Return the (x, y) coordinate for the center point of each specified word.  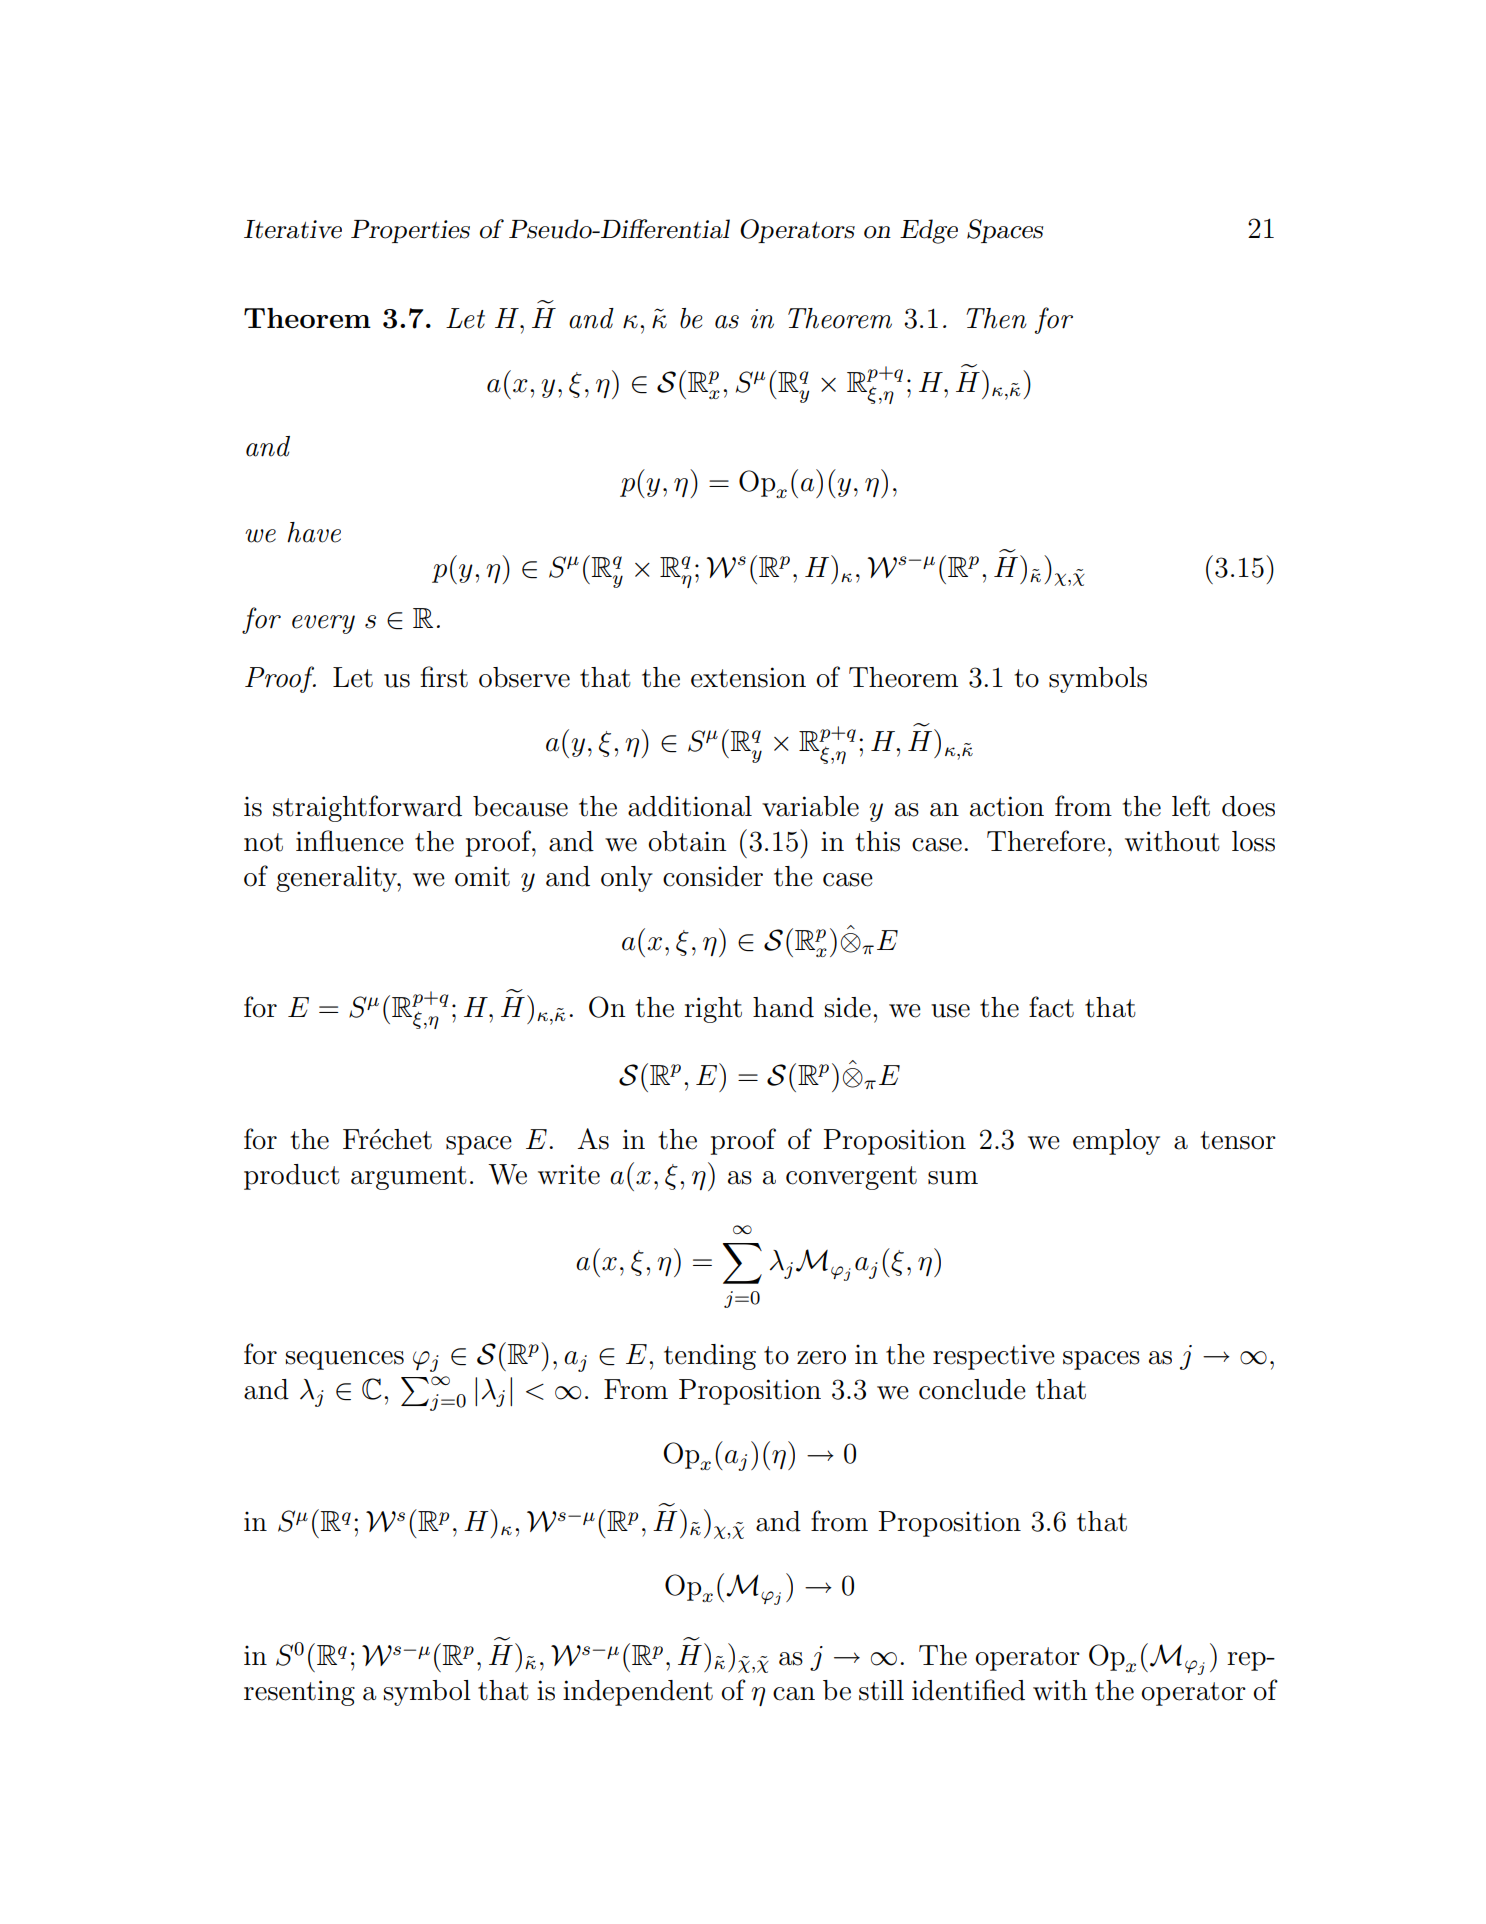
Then (996, 318)
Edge (929, 231)
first (444, 677)
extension (748, 677)
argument (409, 1178)
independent (638, 1693)
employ (1116, 1142)
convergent (851, 1178)
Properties (410, 231)
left (1191, 806)
